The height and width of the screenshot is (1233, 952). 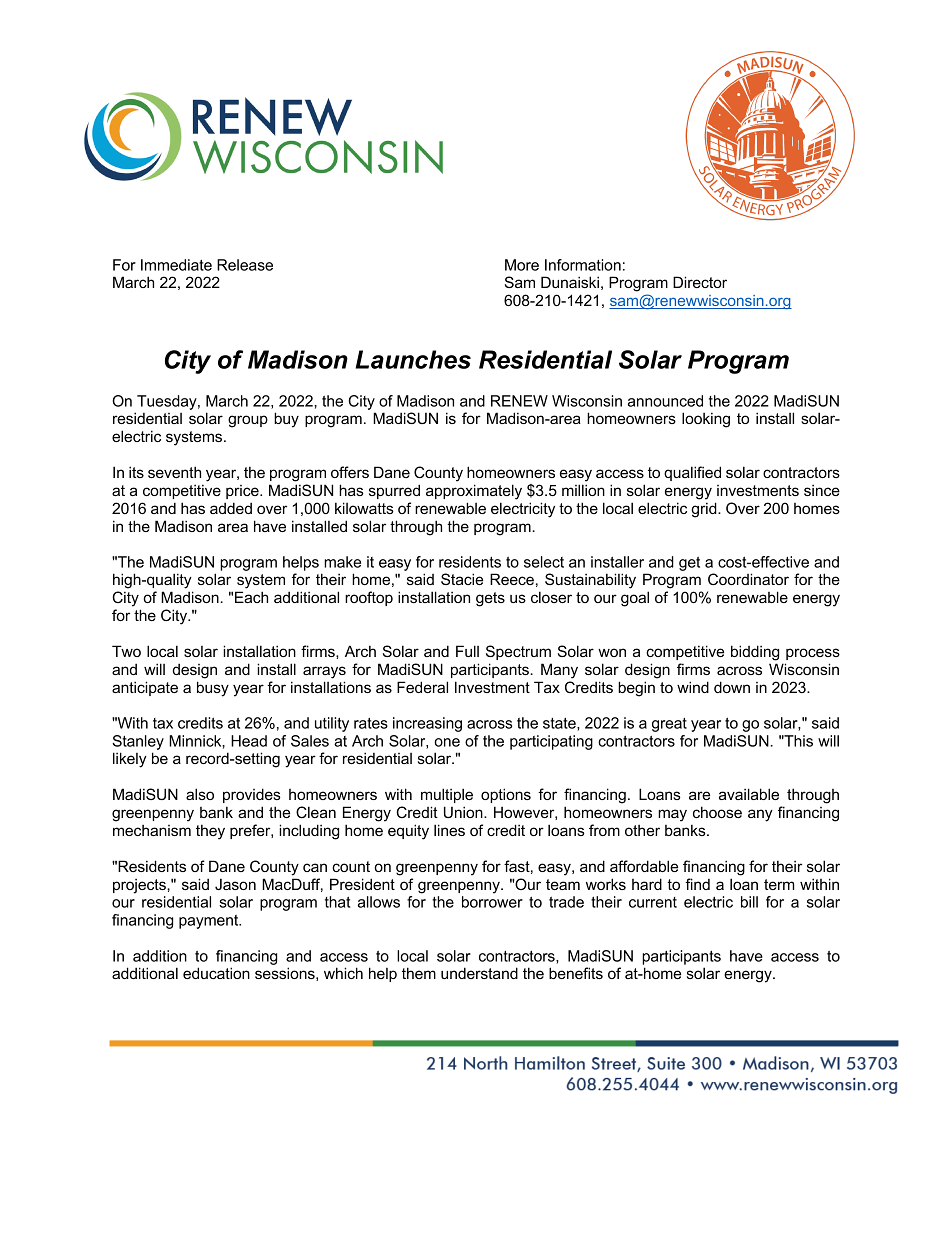 I want to click on gets, so click(x=490, y=599).
